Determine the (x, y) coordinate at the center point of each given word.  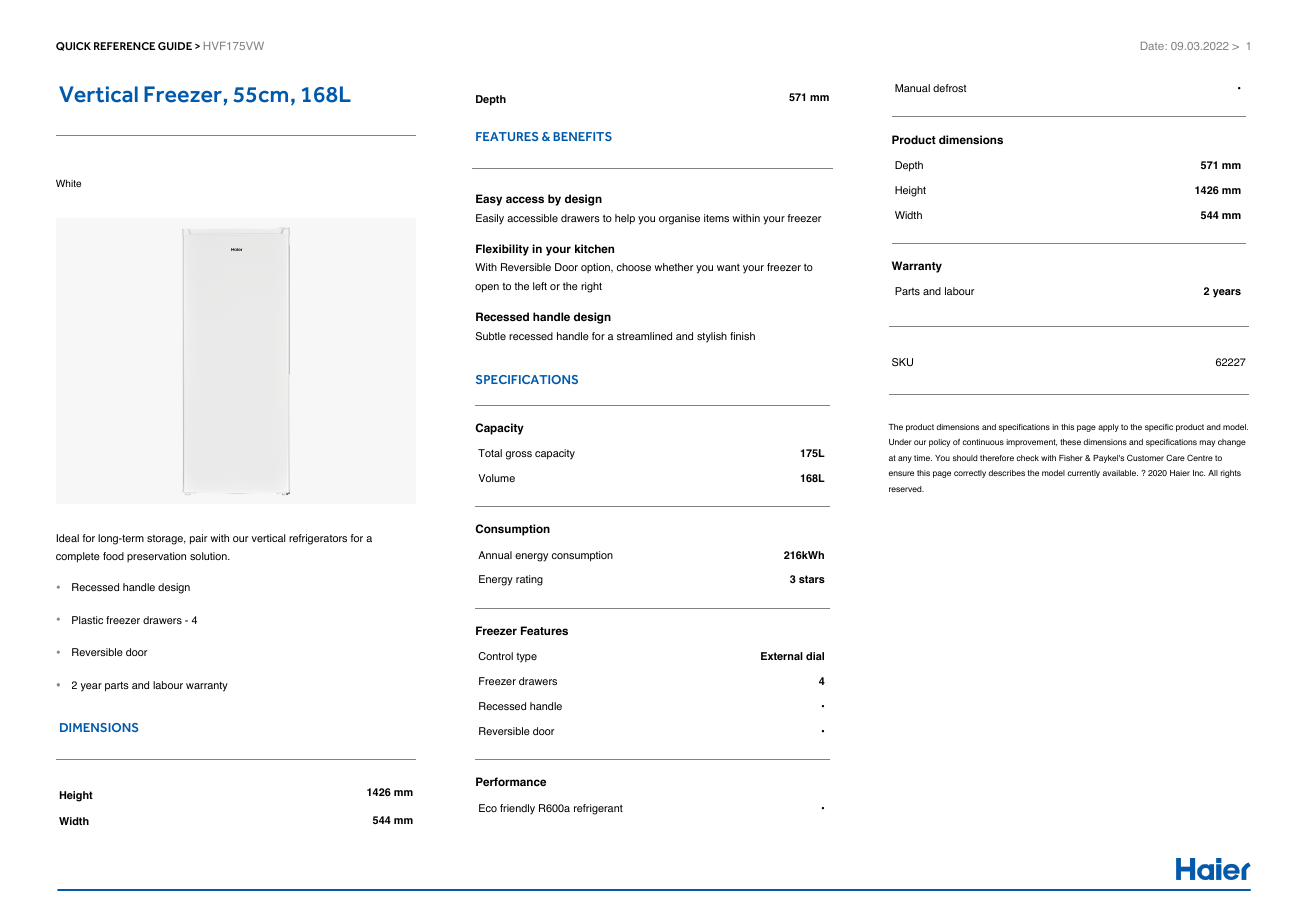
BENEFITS (582, 136)
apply (1108, 428)
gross (519, 455)
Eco (488, 808)
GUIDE (175, 46)
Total (490, 453)
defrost (950, 88)
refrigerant (598, 809)
